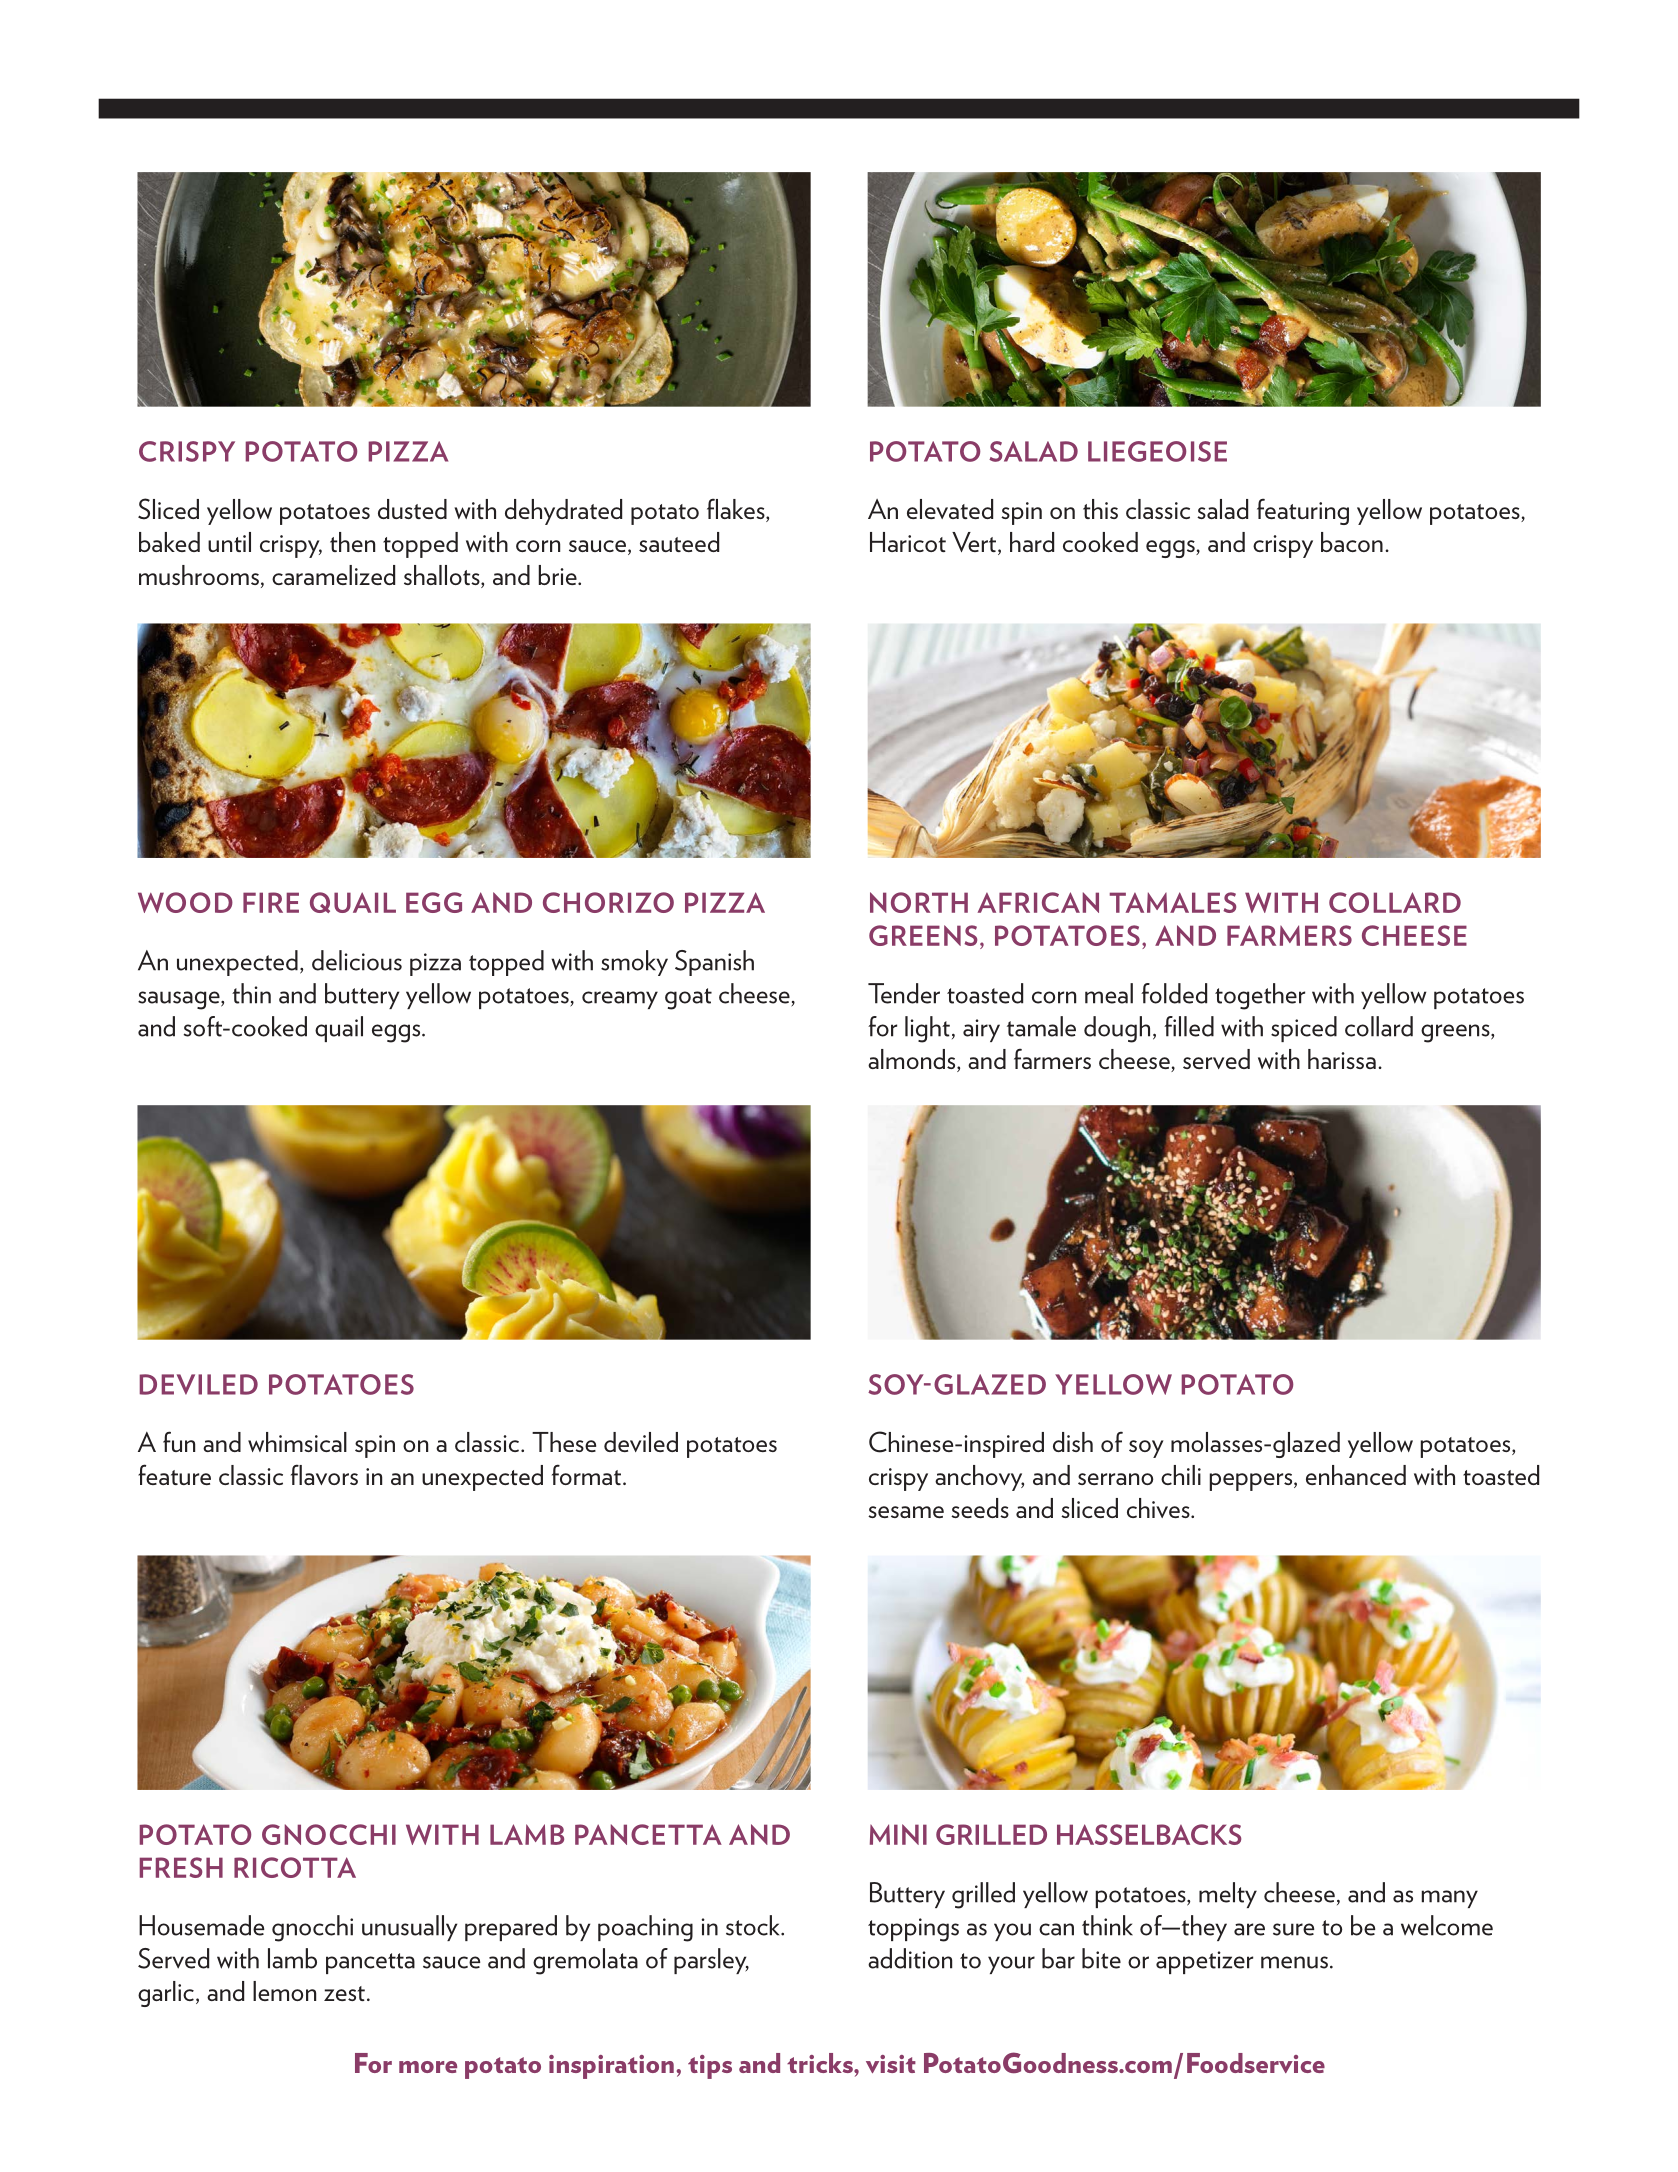  I want to click on caramelized, so click(333, 575).
